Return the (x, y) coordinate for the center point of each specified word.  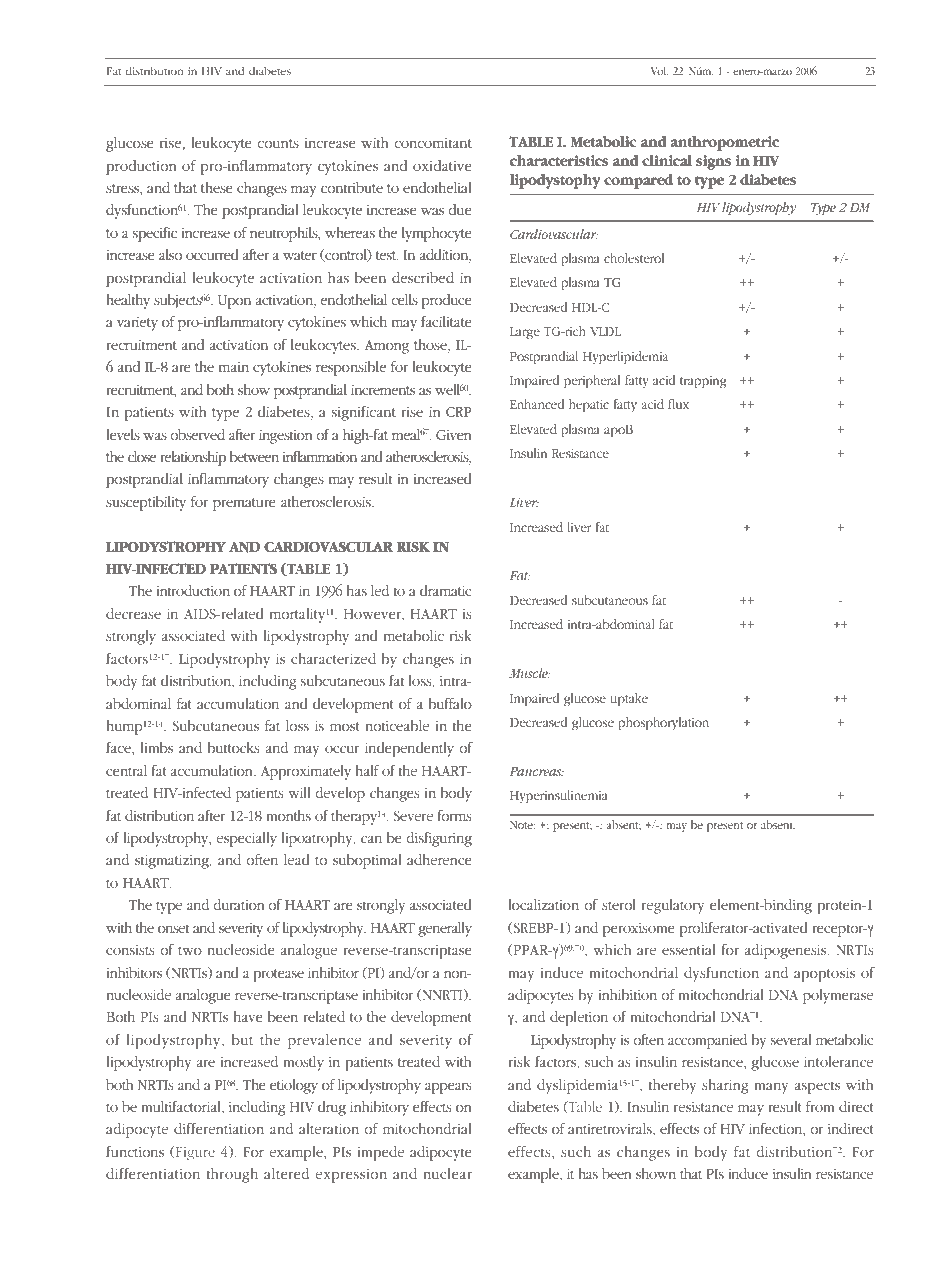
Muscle (529, 673)
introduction (193, 590)
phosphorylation (663, 724)
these (217, 187)
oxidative (442, 165)
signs (713, 162)
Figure (194, 1153)
